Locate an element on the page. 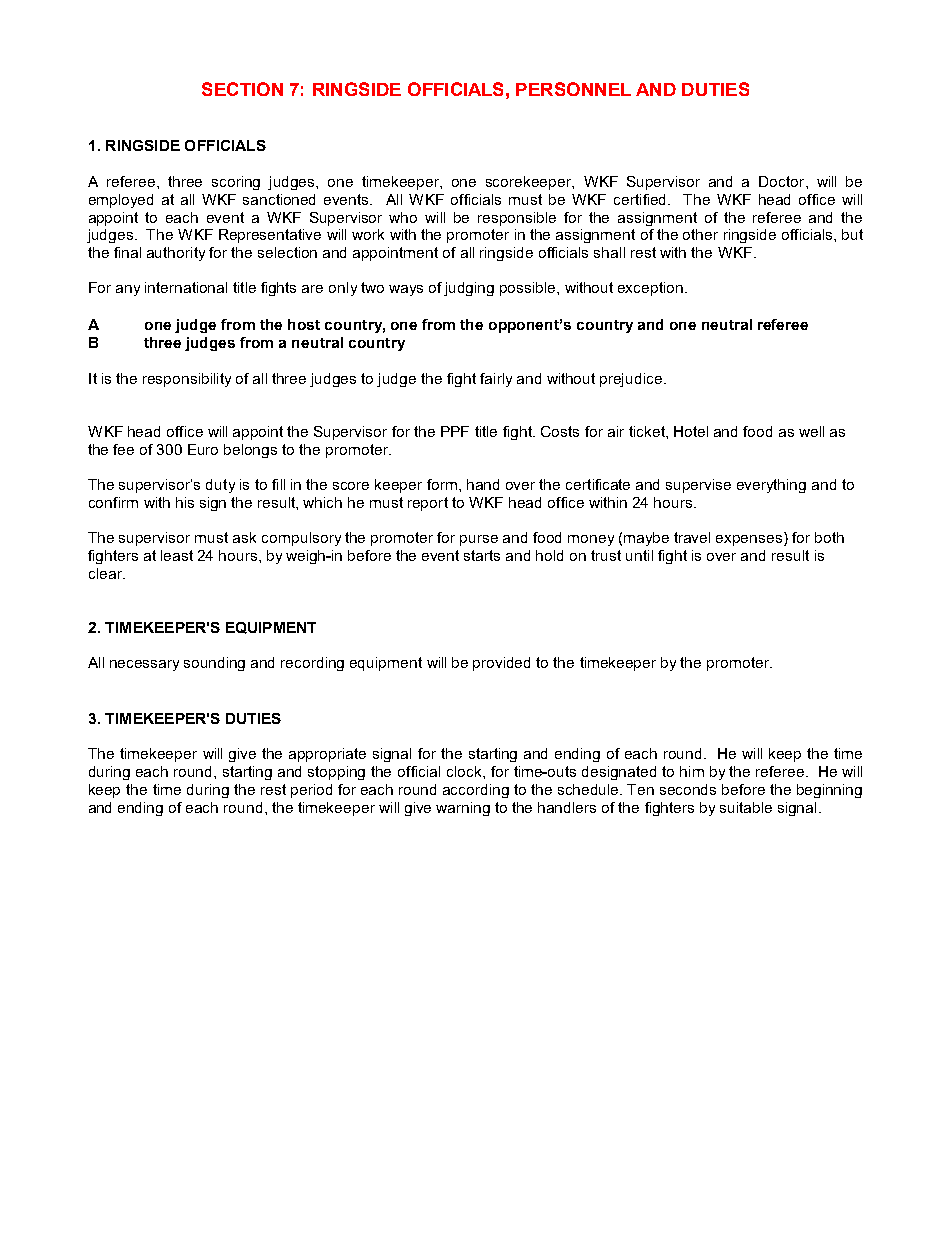 This page has width=952, height=1233. Doctor is located at coordinates (783, 181).
